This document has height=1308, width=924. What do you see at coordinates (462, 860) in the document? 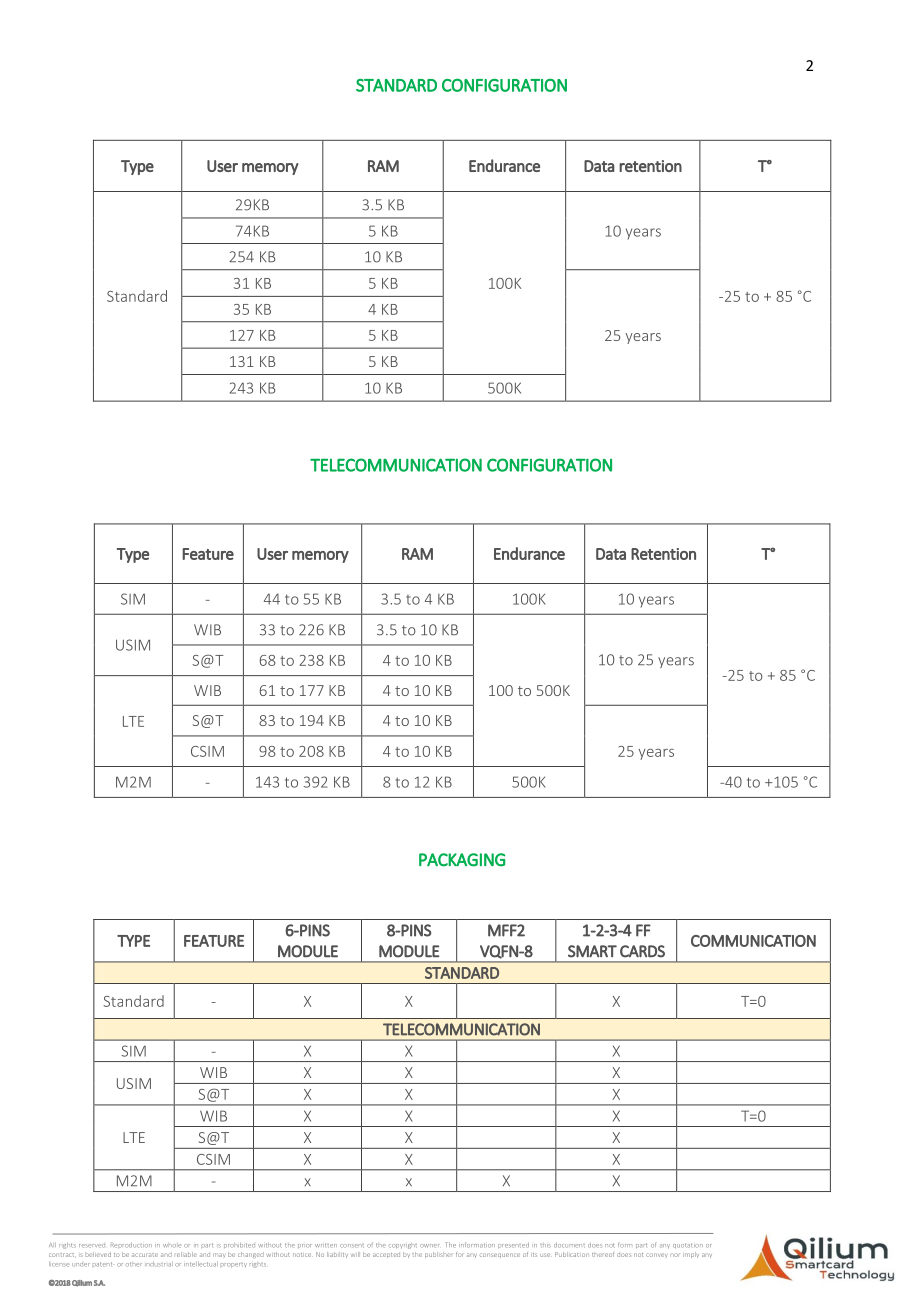
I see `PACKAGING` at bounding box center [462, 860].
